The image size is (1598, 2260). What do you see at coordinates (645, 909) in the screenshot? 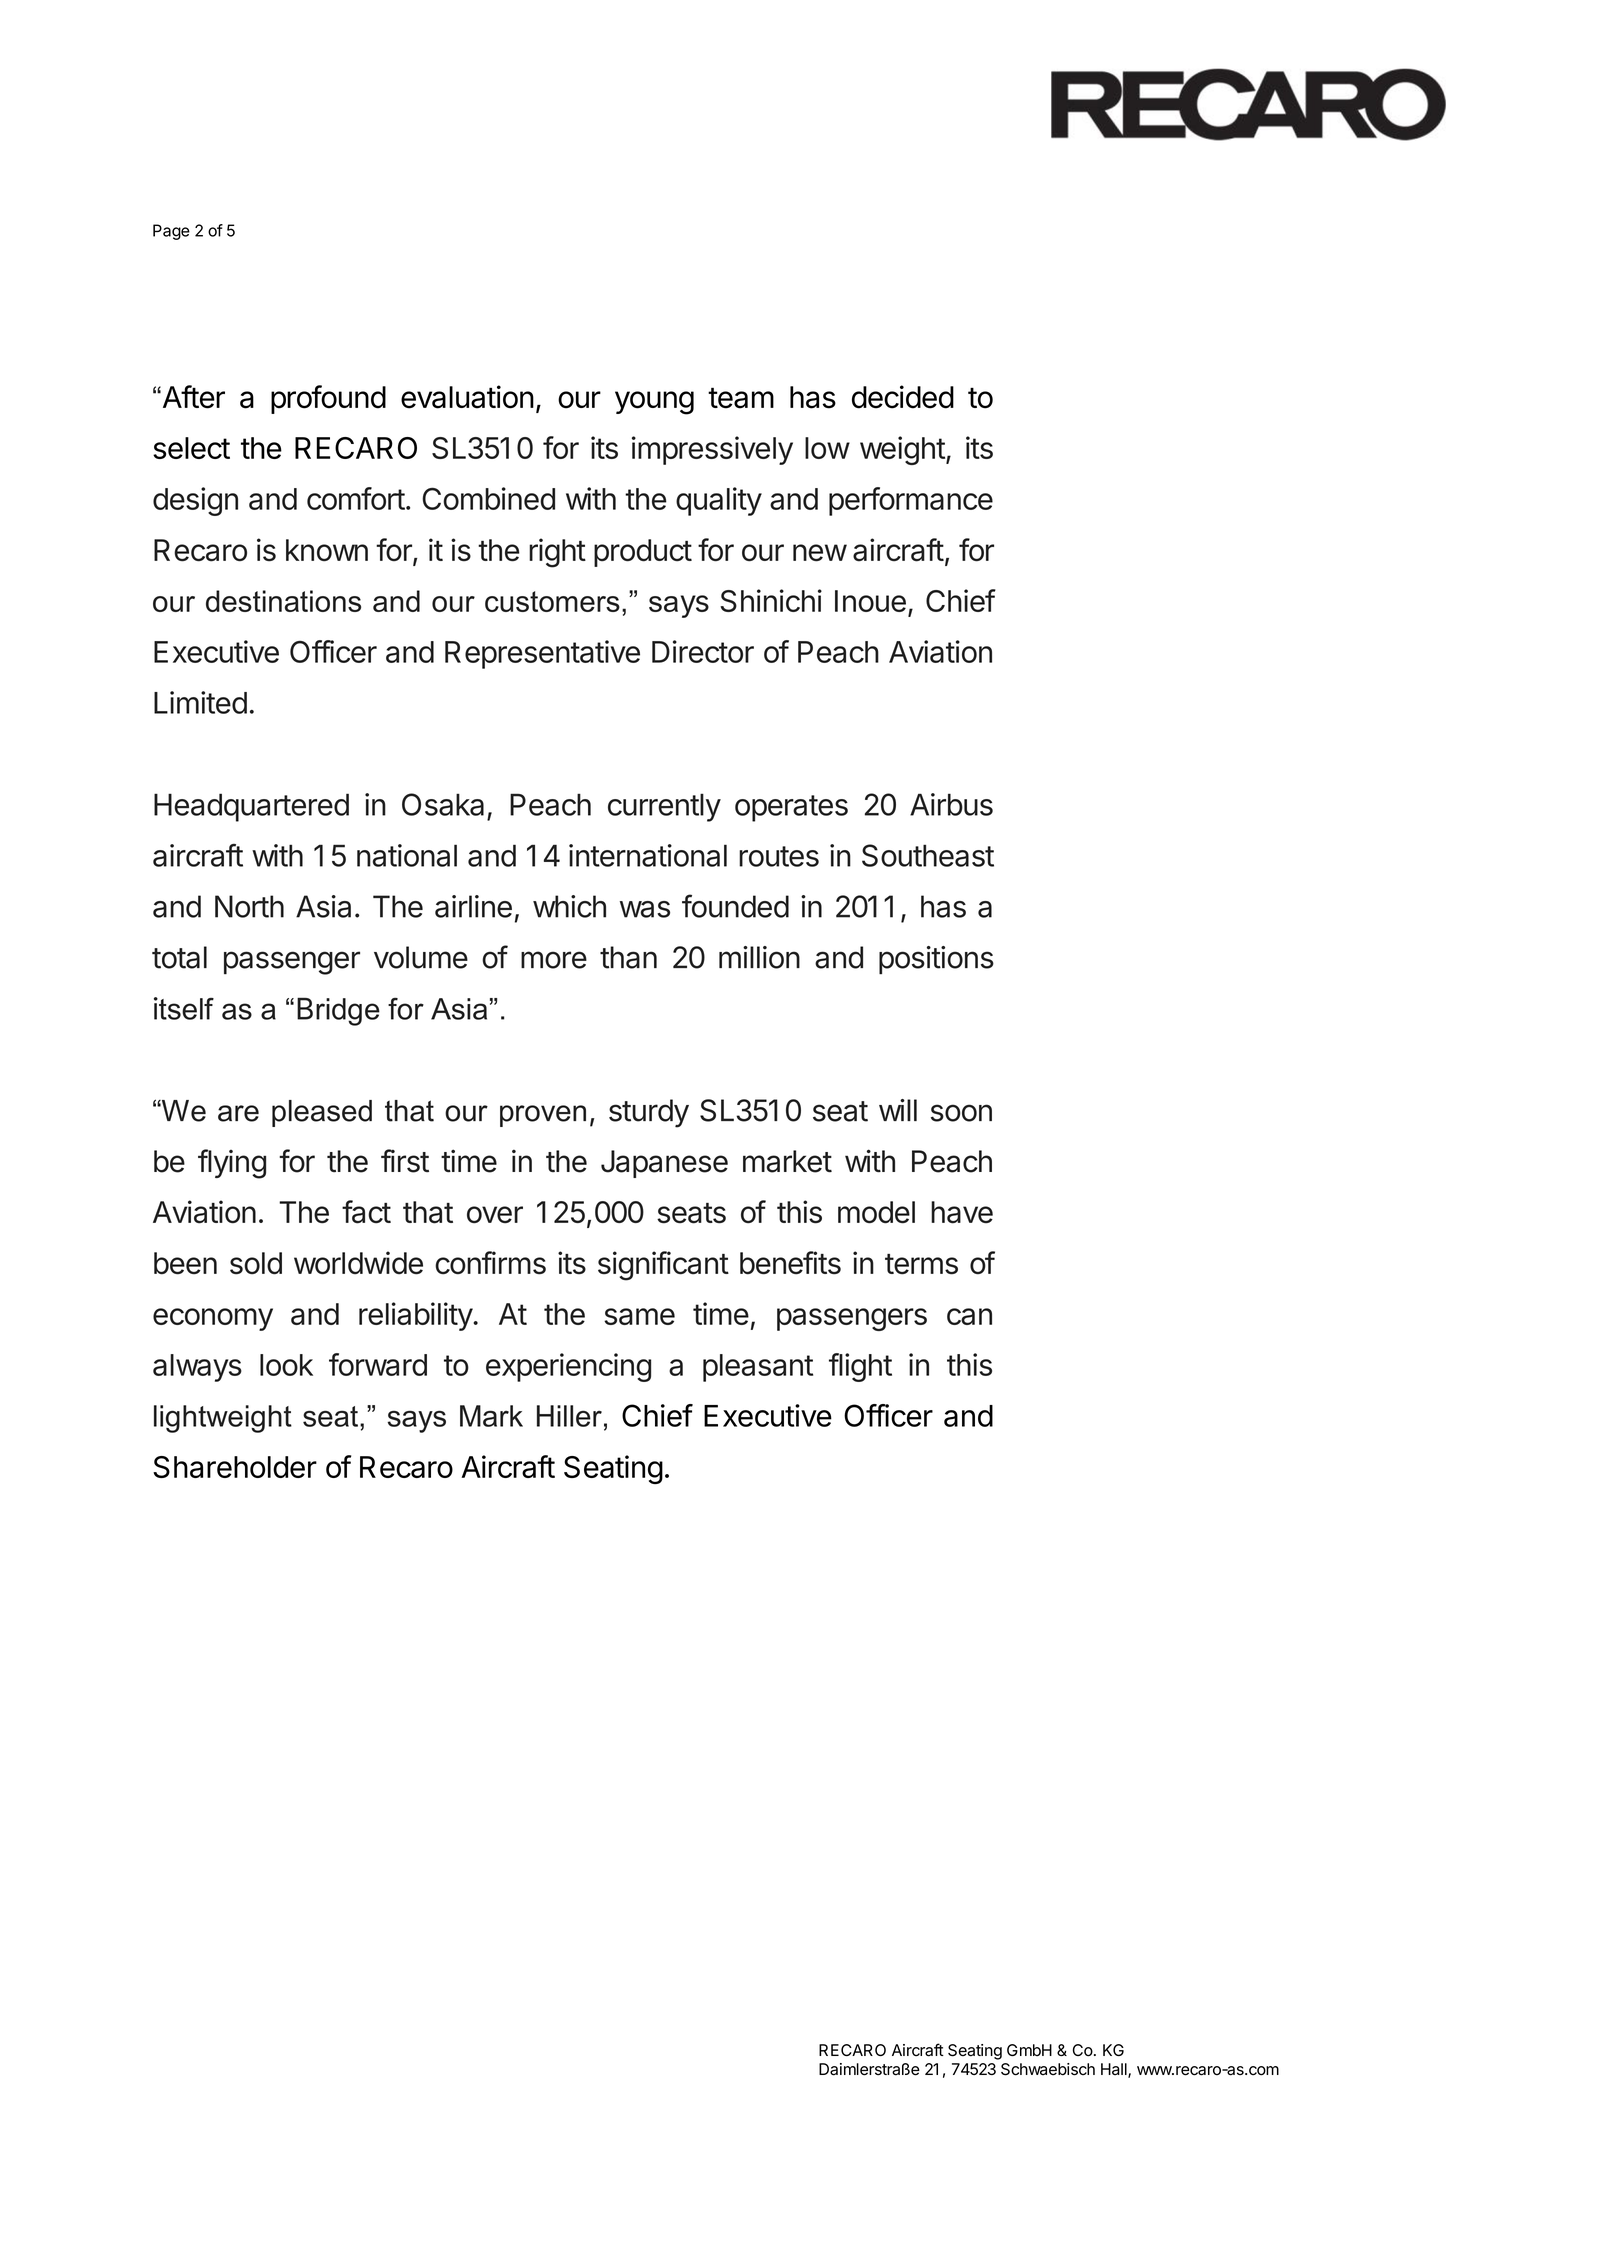
I see `was` at bounding box center [645, 909].
